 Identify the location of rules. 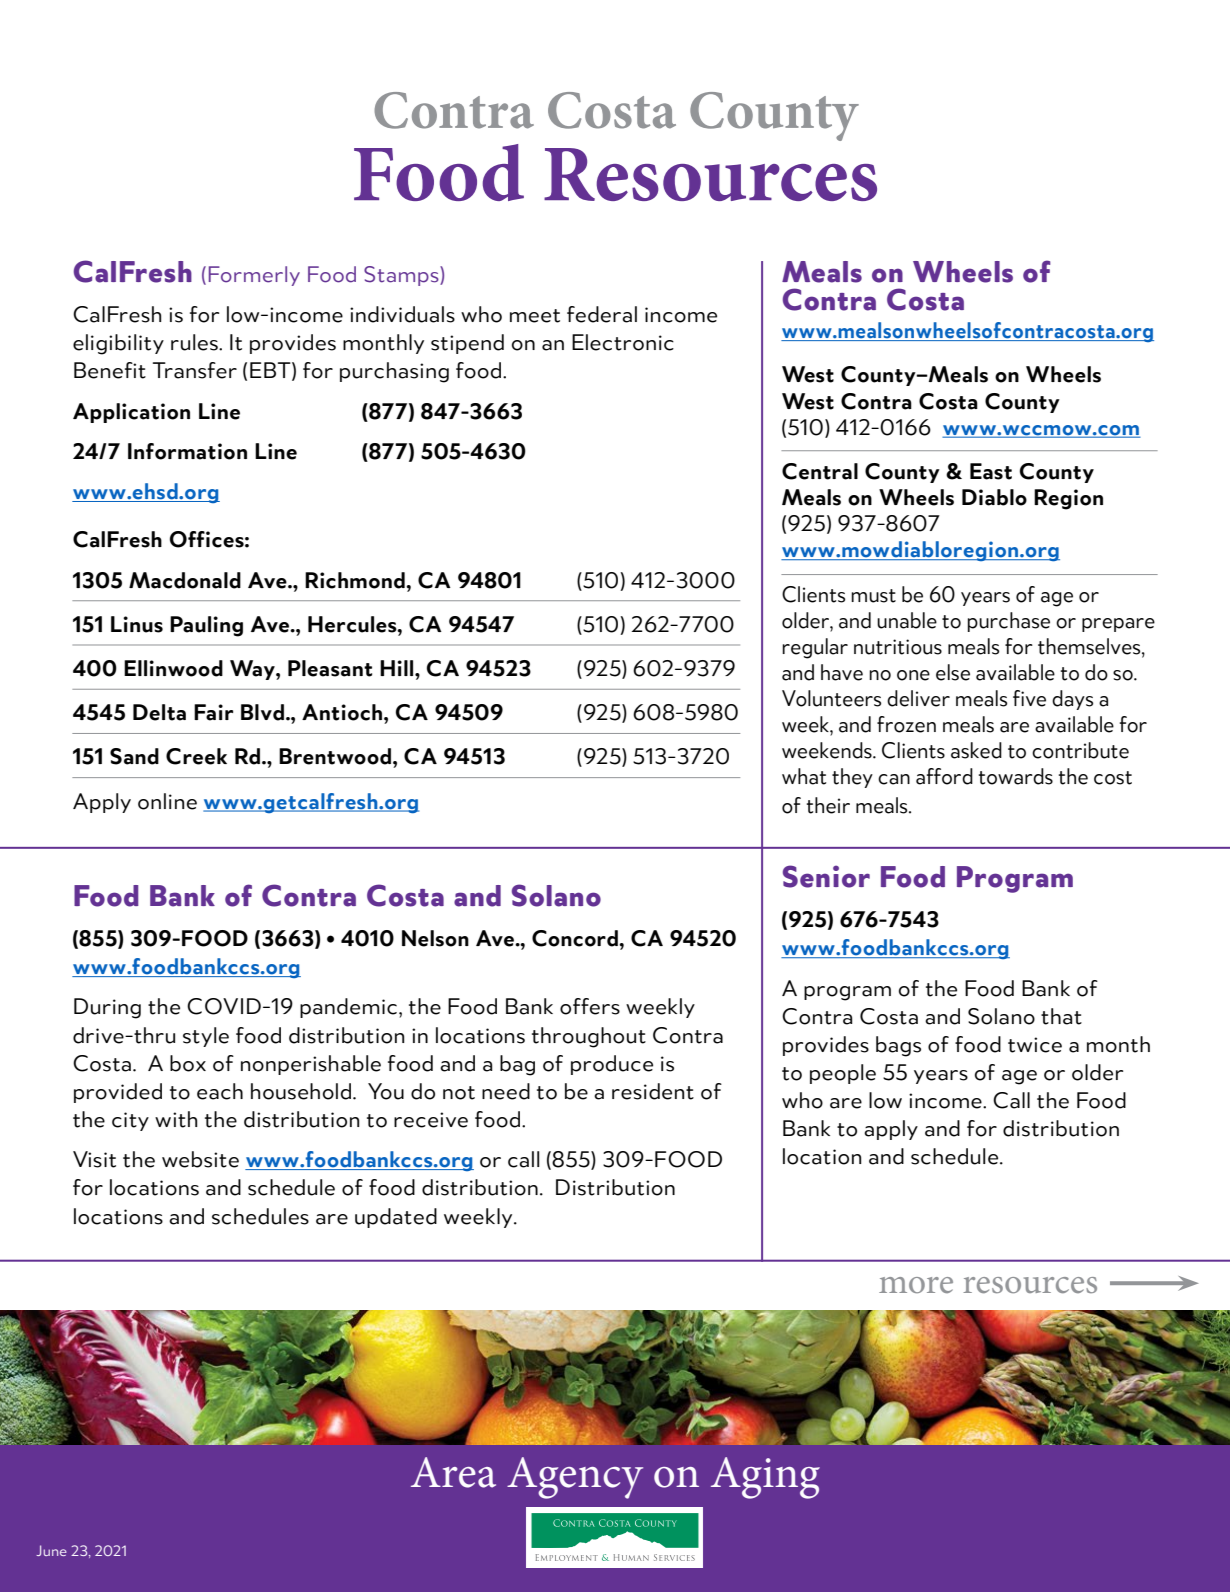
(195, 342).
